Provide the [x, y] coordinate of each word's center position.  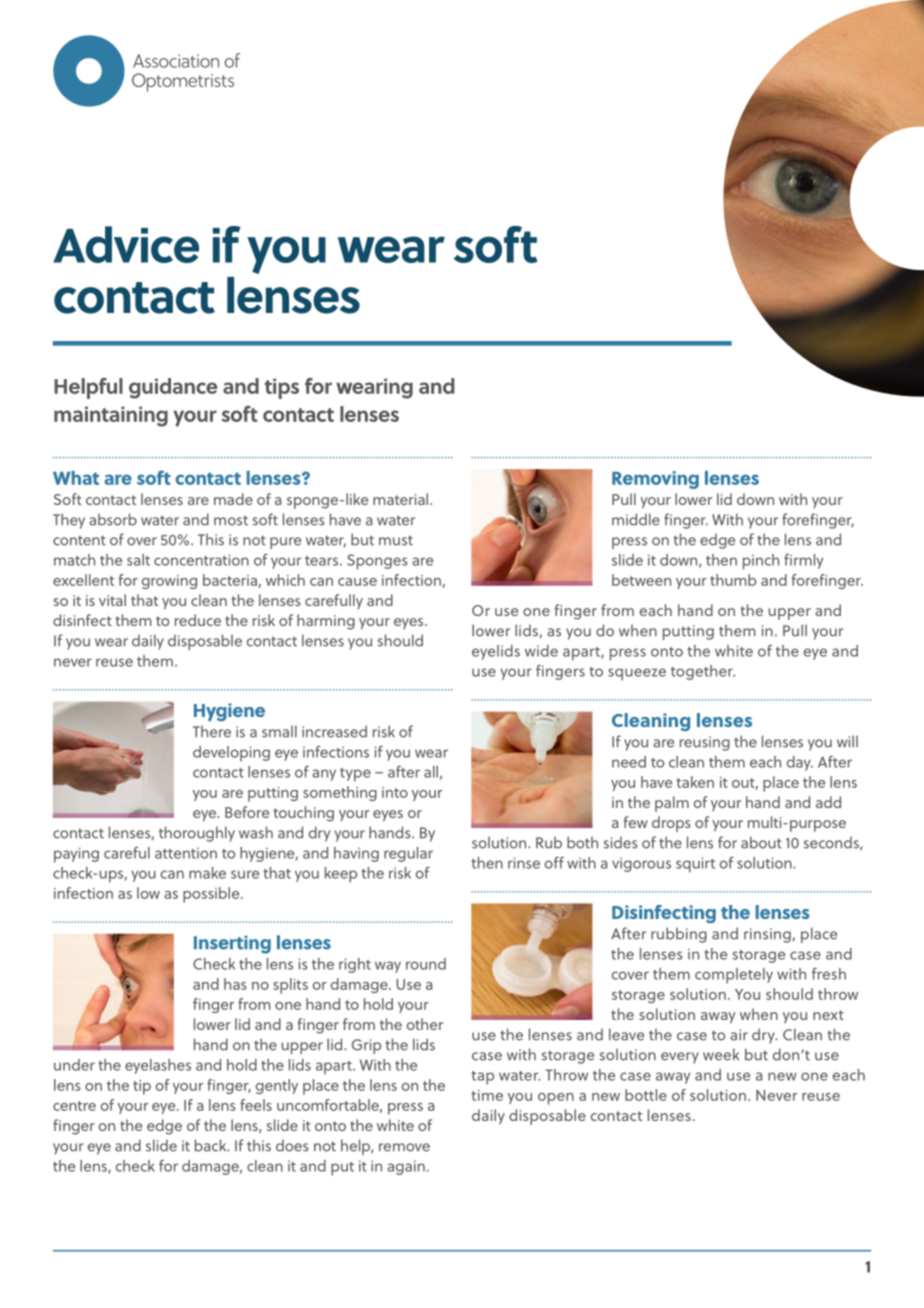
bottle [646, 1095]
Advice [126, 244]
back [212, 1145]
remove [404, 1147]
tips [282, 388]
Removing [655, 480]
